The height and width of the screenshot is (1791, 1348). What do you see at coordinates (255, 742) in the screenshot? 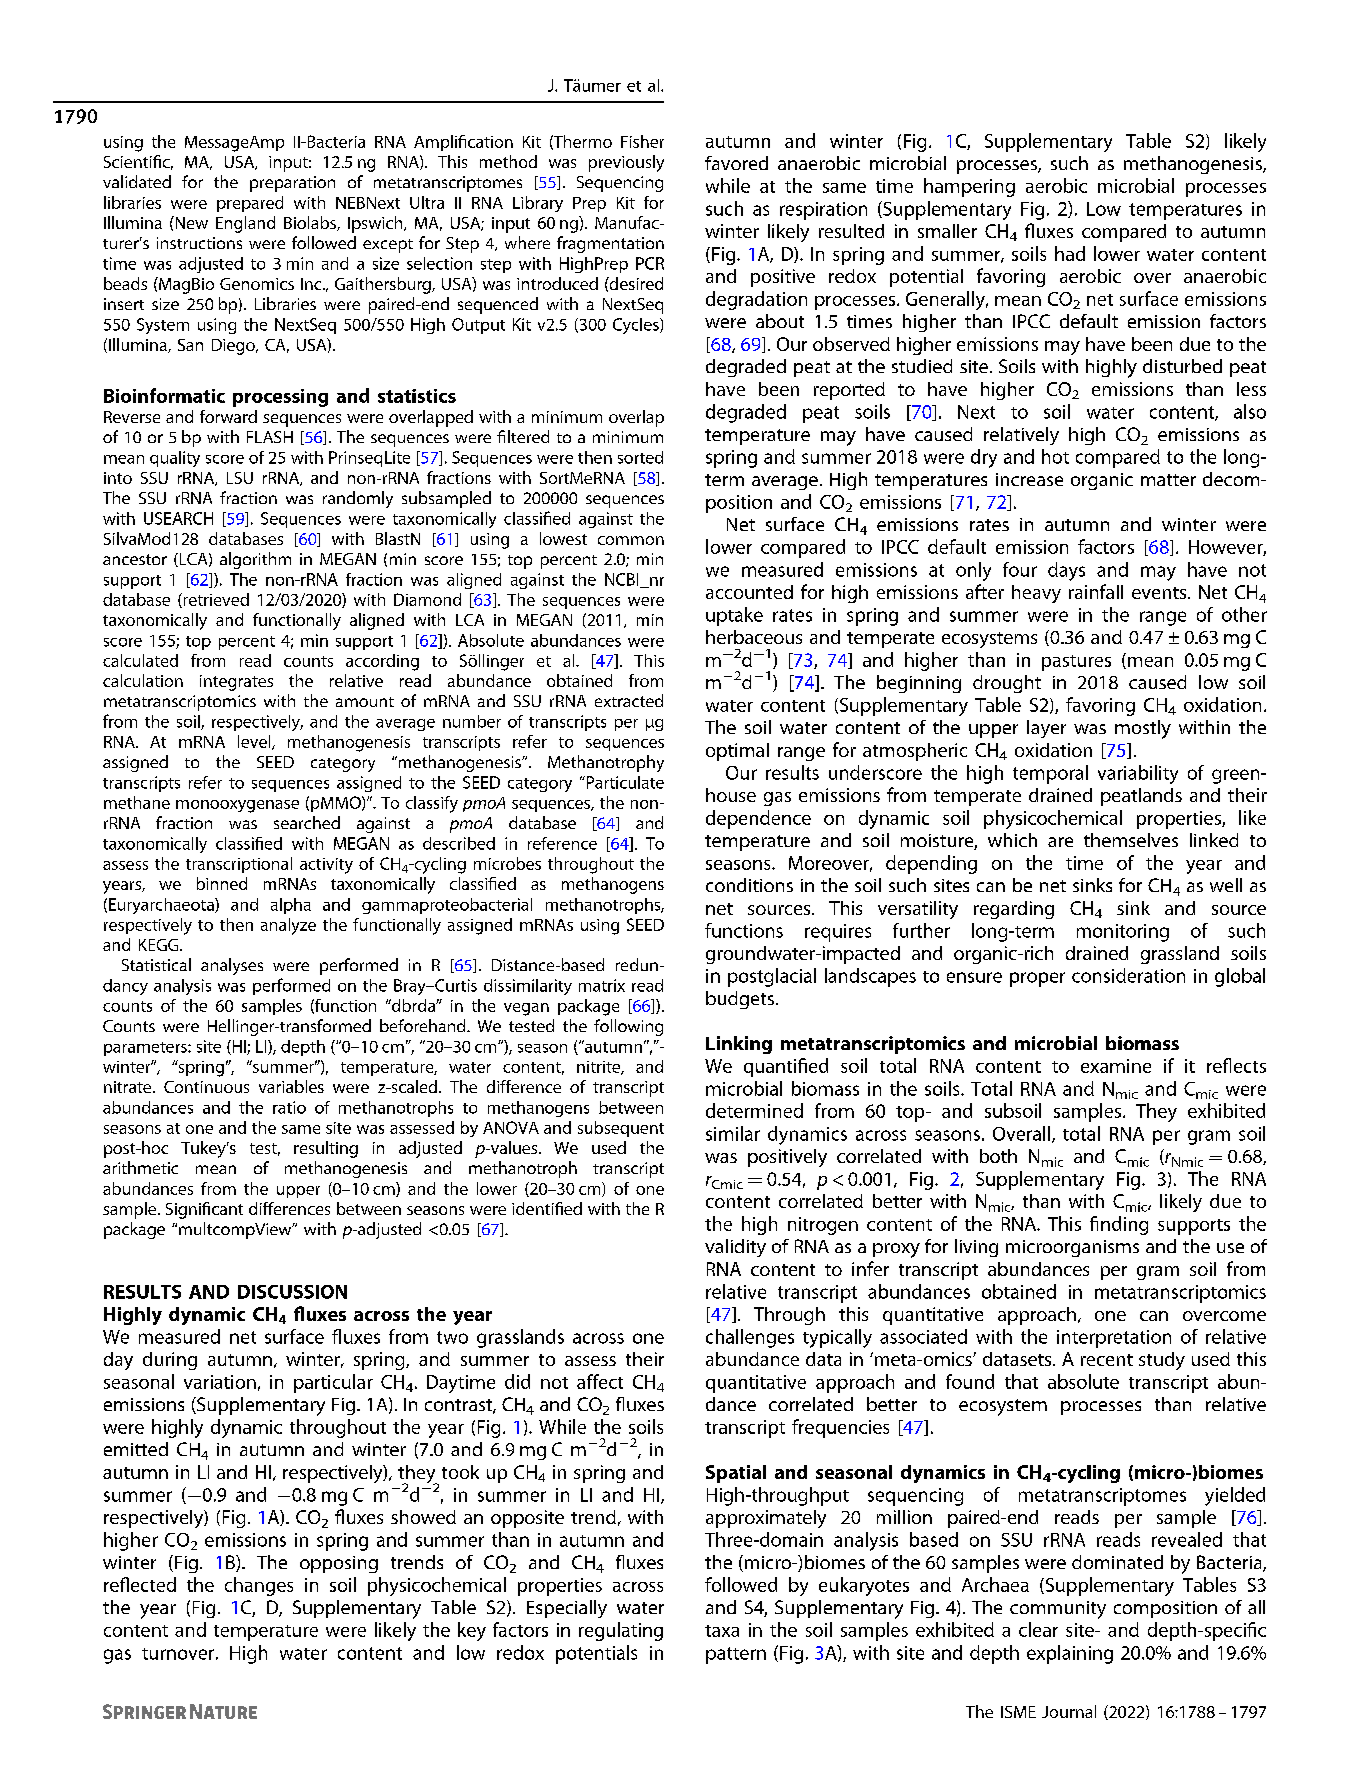
I see `level` at bounding box center [255, 742].
